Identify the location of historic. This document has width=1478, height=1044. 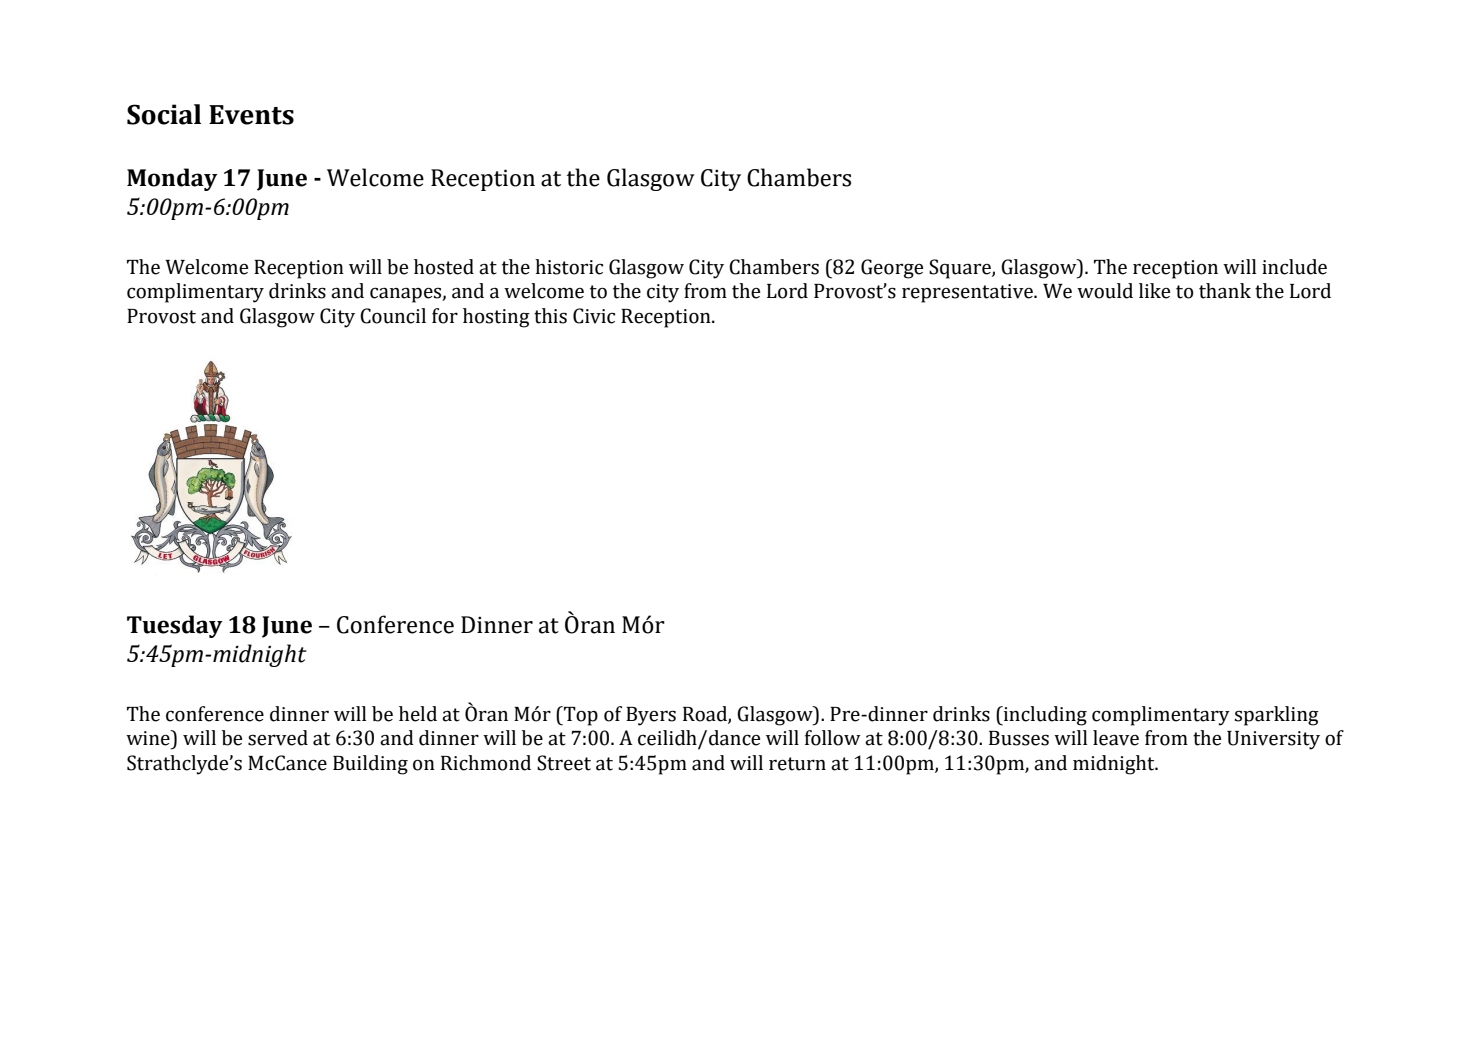
(569, 267).
